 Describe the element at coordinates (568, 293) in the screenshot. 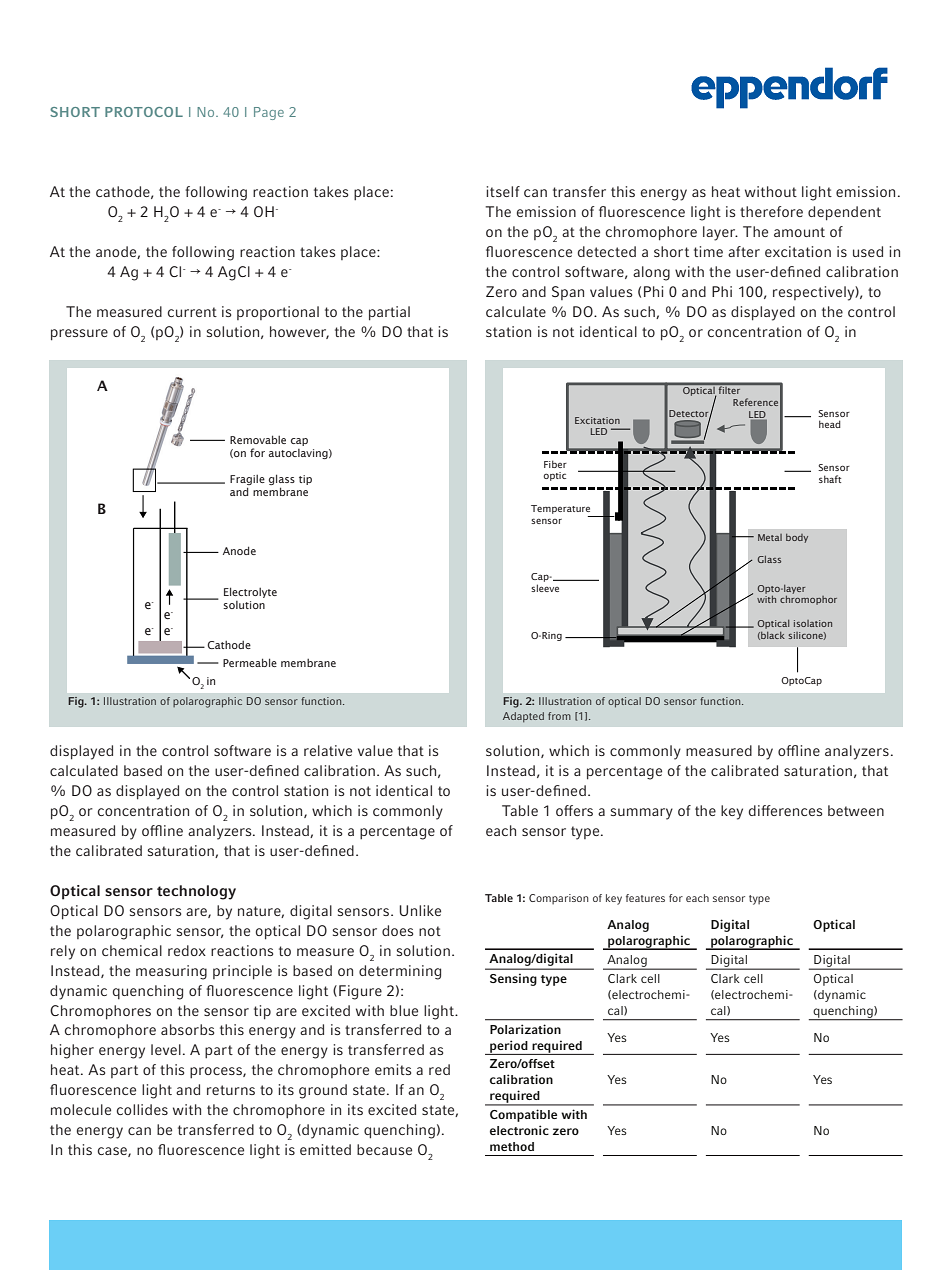

I see `Span` at that location.
